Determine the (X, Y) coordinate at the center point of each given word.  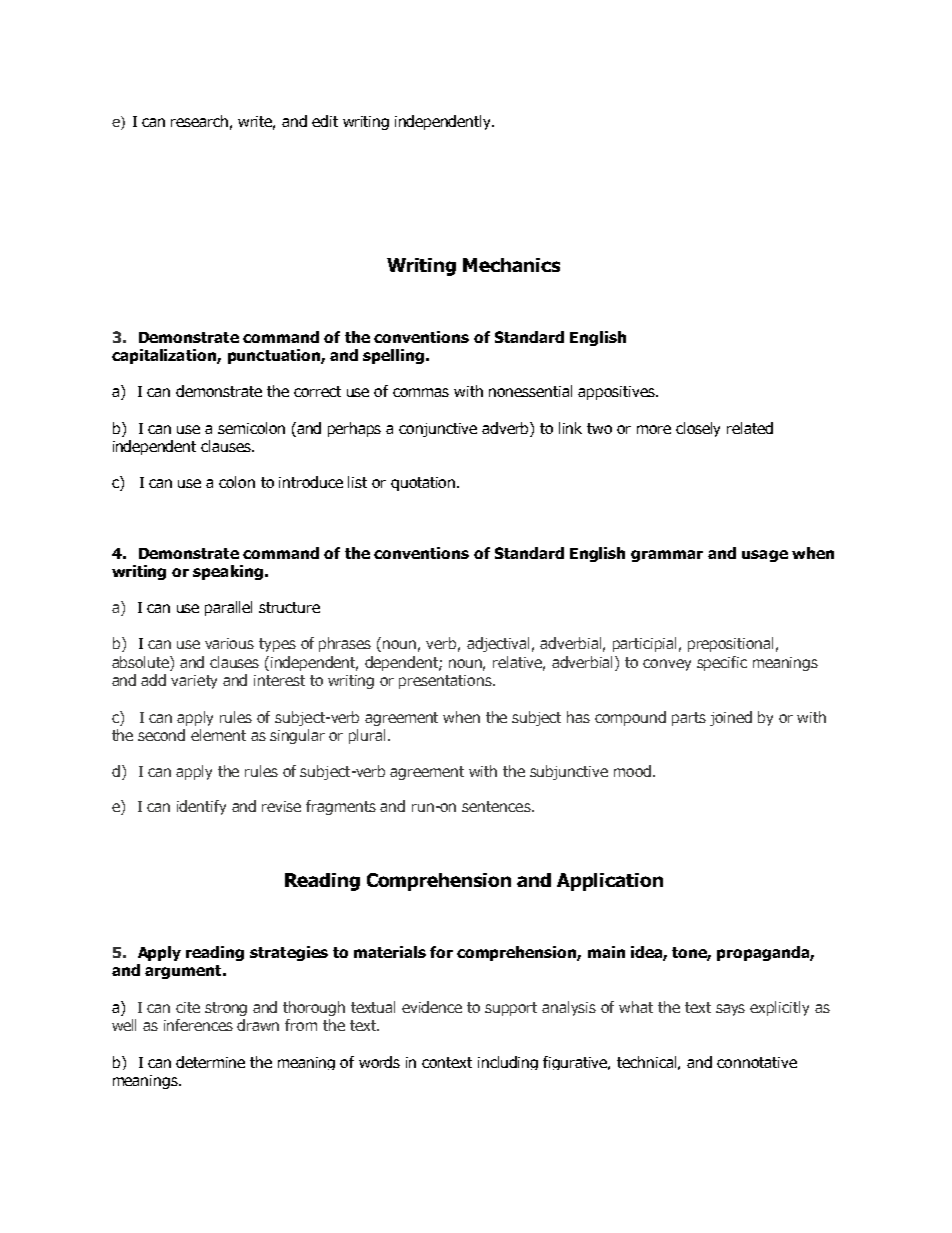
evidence (432, 1007)
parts (689, 719)
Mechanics (511, 265)
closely (698, 429)
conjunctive (438, 430)
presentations (446, 682)
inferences (198, 1025)
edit (325, 121)
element (218, 735)
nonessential (530, 391)
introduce (311, 482)
